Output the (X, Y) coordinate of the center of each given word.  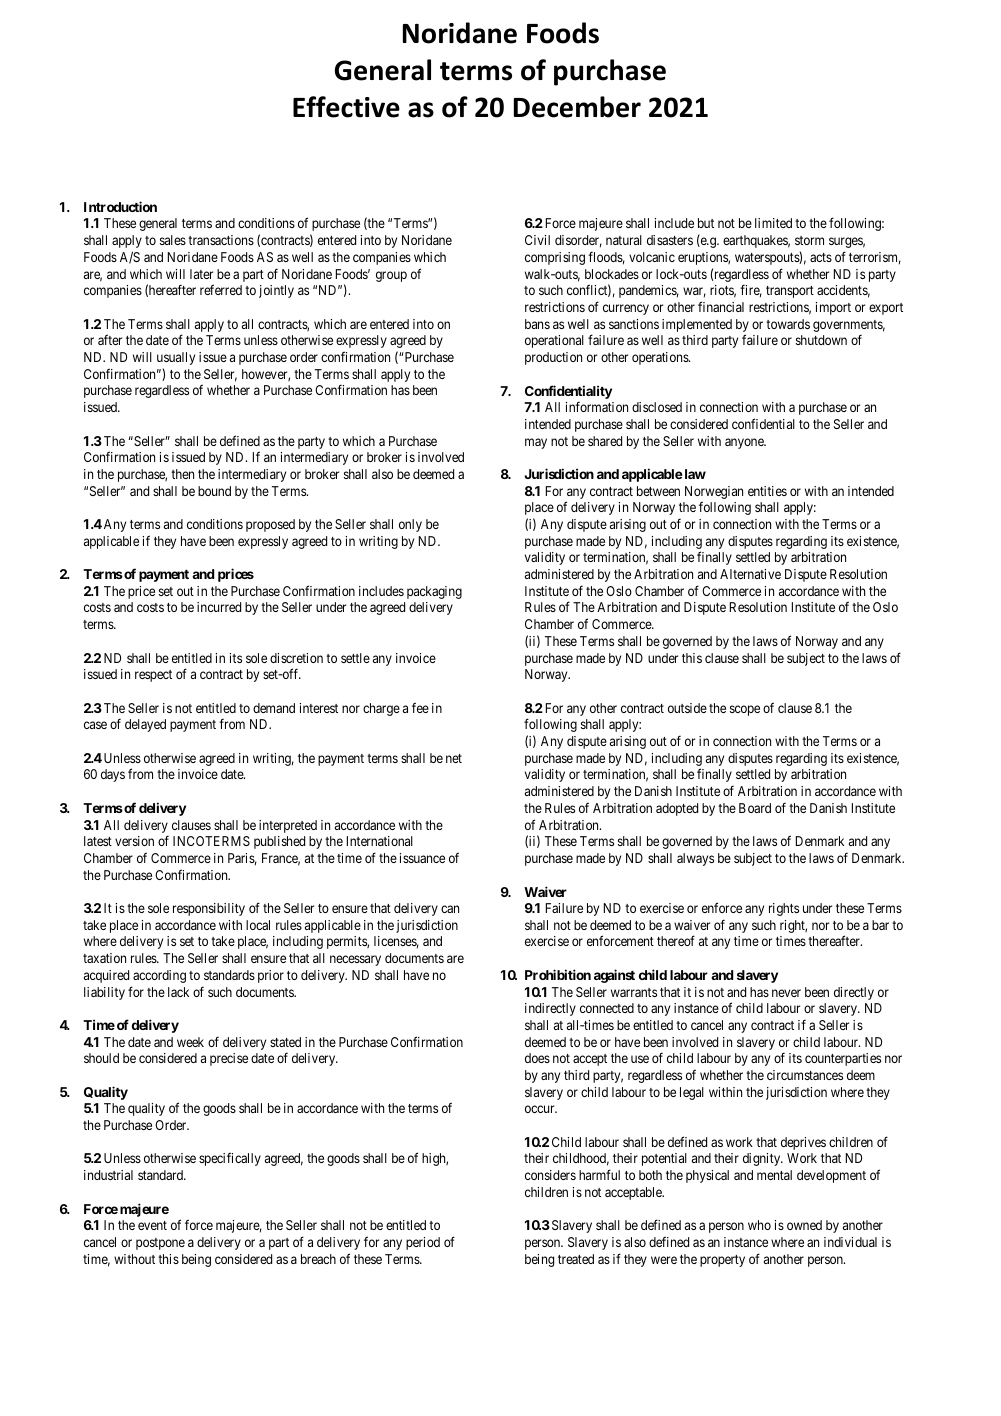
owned (804, 1225)
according (159, 976)
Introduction (120, 206)
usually (176, 358)
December (577, 107)
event (152, 1225)
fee (420, 707)
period (423, 1243)
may (536, 443)
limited (773, 223)
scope (745, 710)
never (786, 993)
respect (153, 676)
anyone (745, 443)
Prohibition (558, 974)
